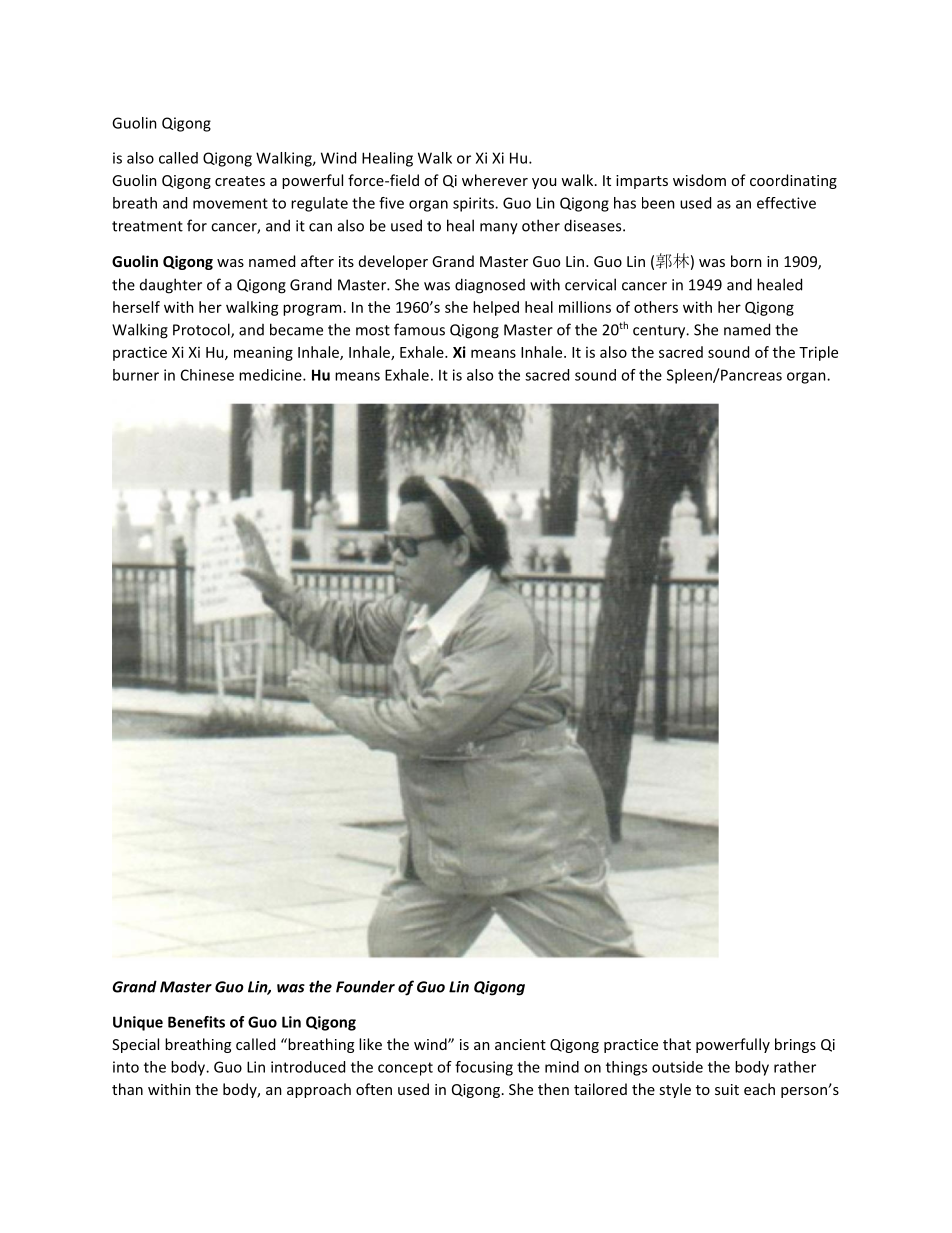 This screenshot has width=952, height=1233. I want to click on focusing, so click(484, 1068).
